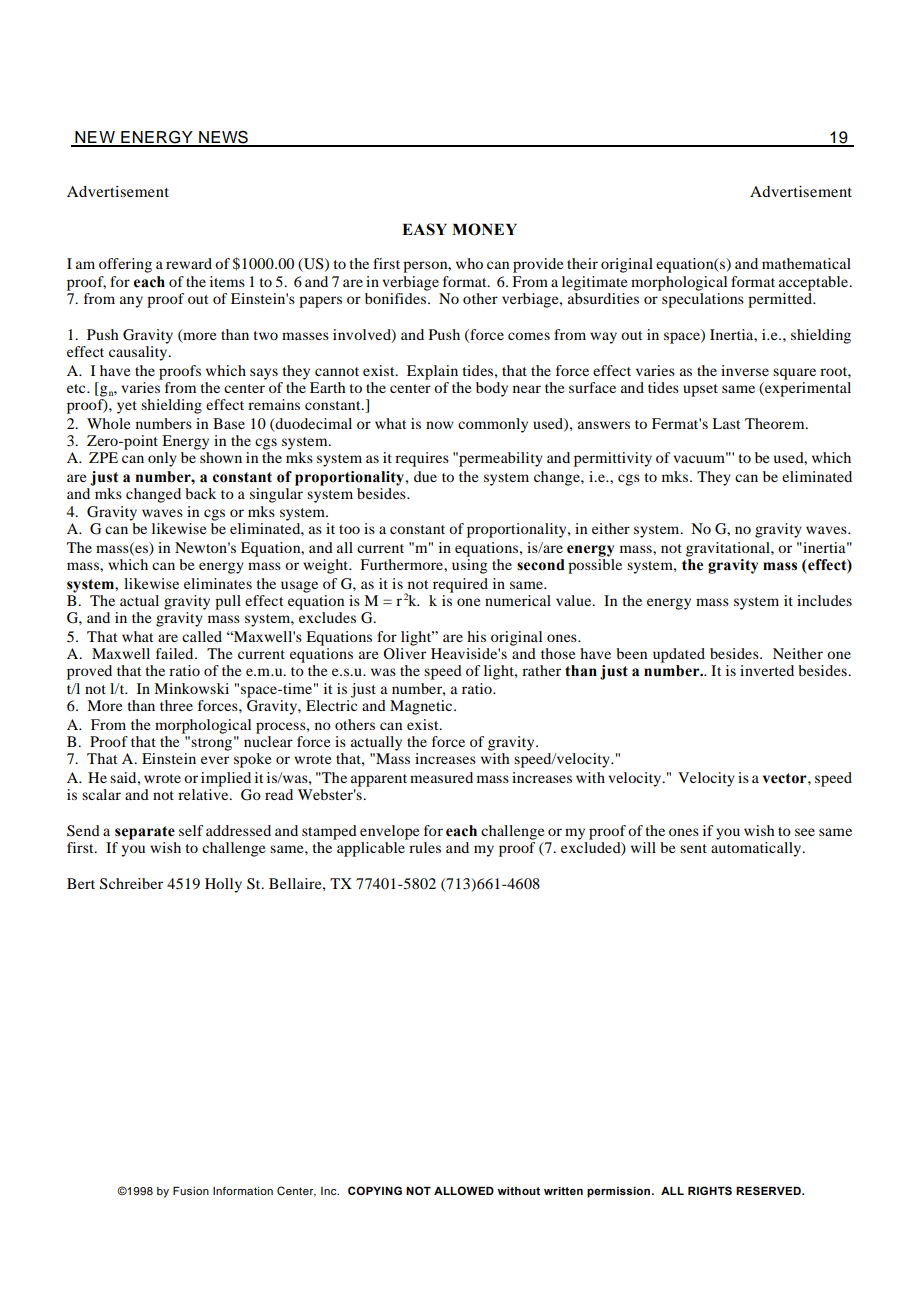 This image has height=1308, width=924. I want to click on RIGHTS, so click(710, 1190).
